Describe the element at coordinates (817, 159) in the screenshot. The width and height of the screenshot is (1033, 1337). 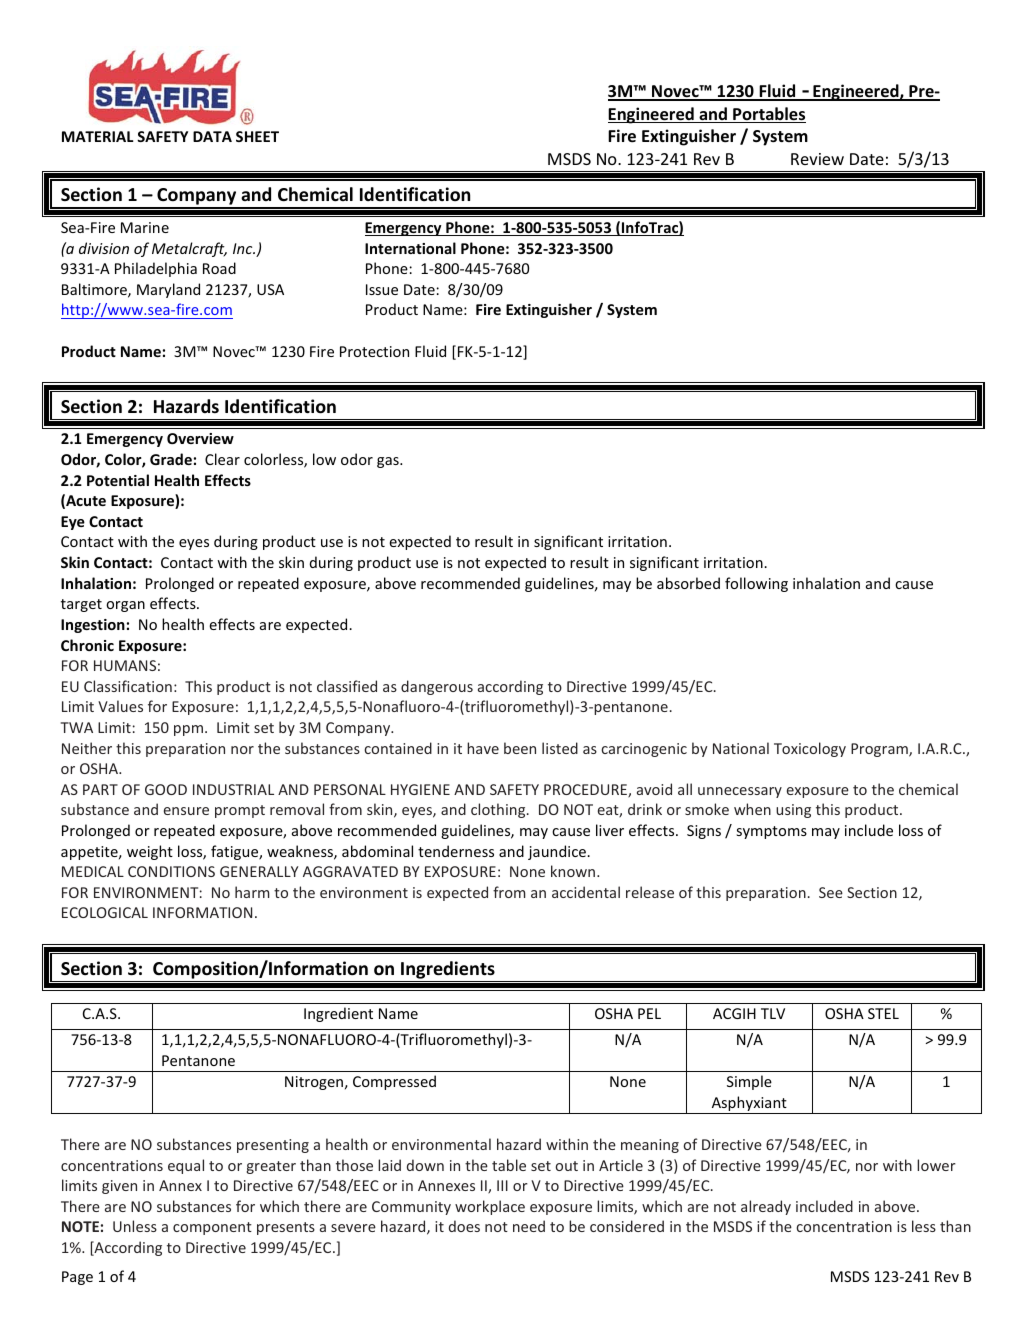
I see `Review` at that location.
